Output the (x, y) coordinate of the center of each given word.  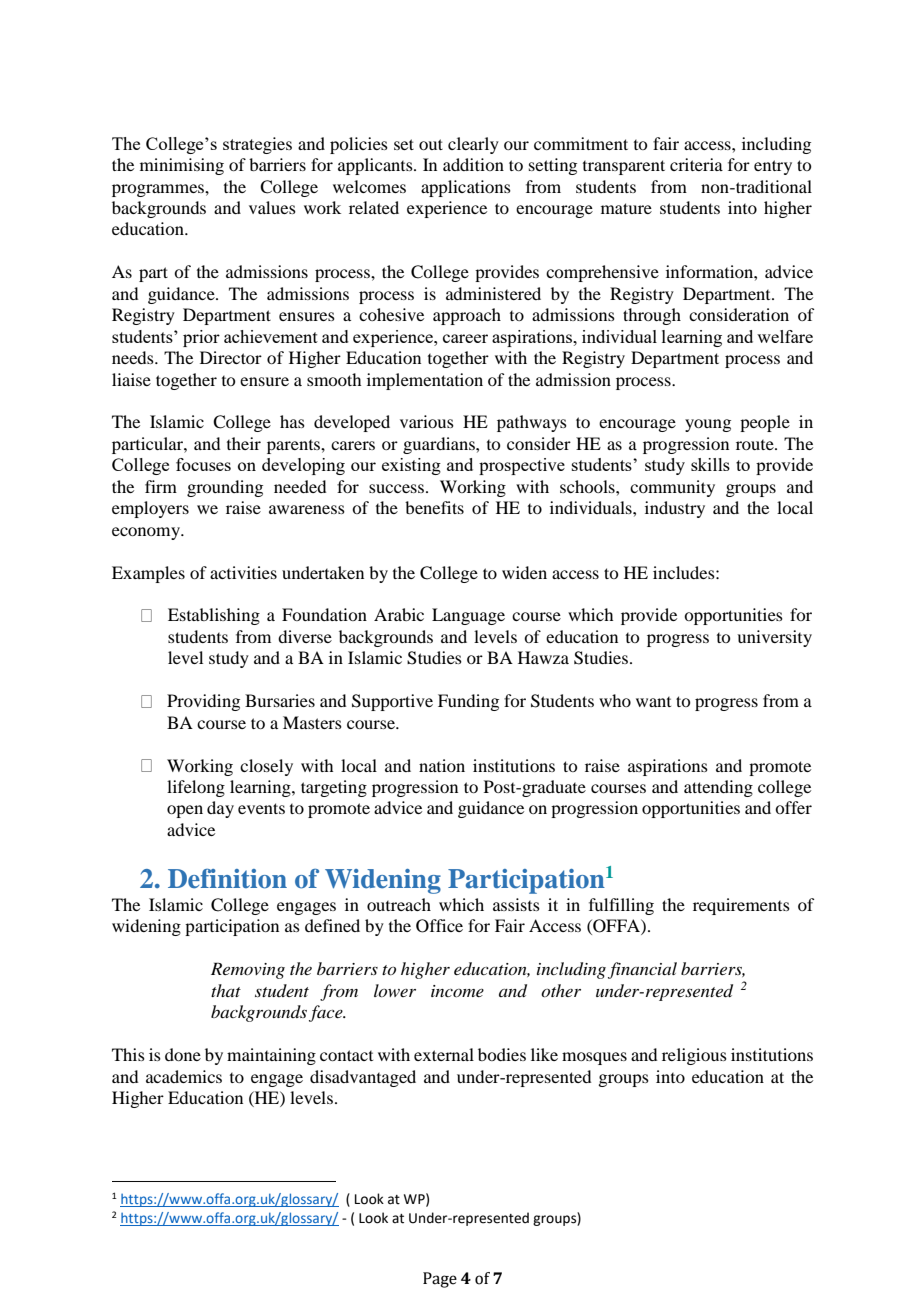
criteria (696, 164)
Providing (203, 702)
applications (466, 188)
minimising (182, 166)
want (653, 702)
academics (184, 1076)
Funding (468, 702)
